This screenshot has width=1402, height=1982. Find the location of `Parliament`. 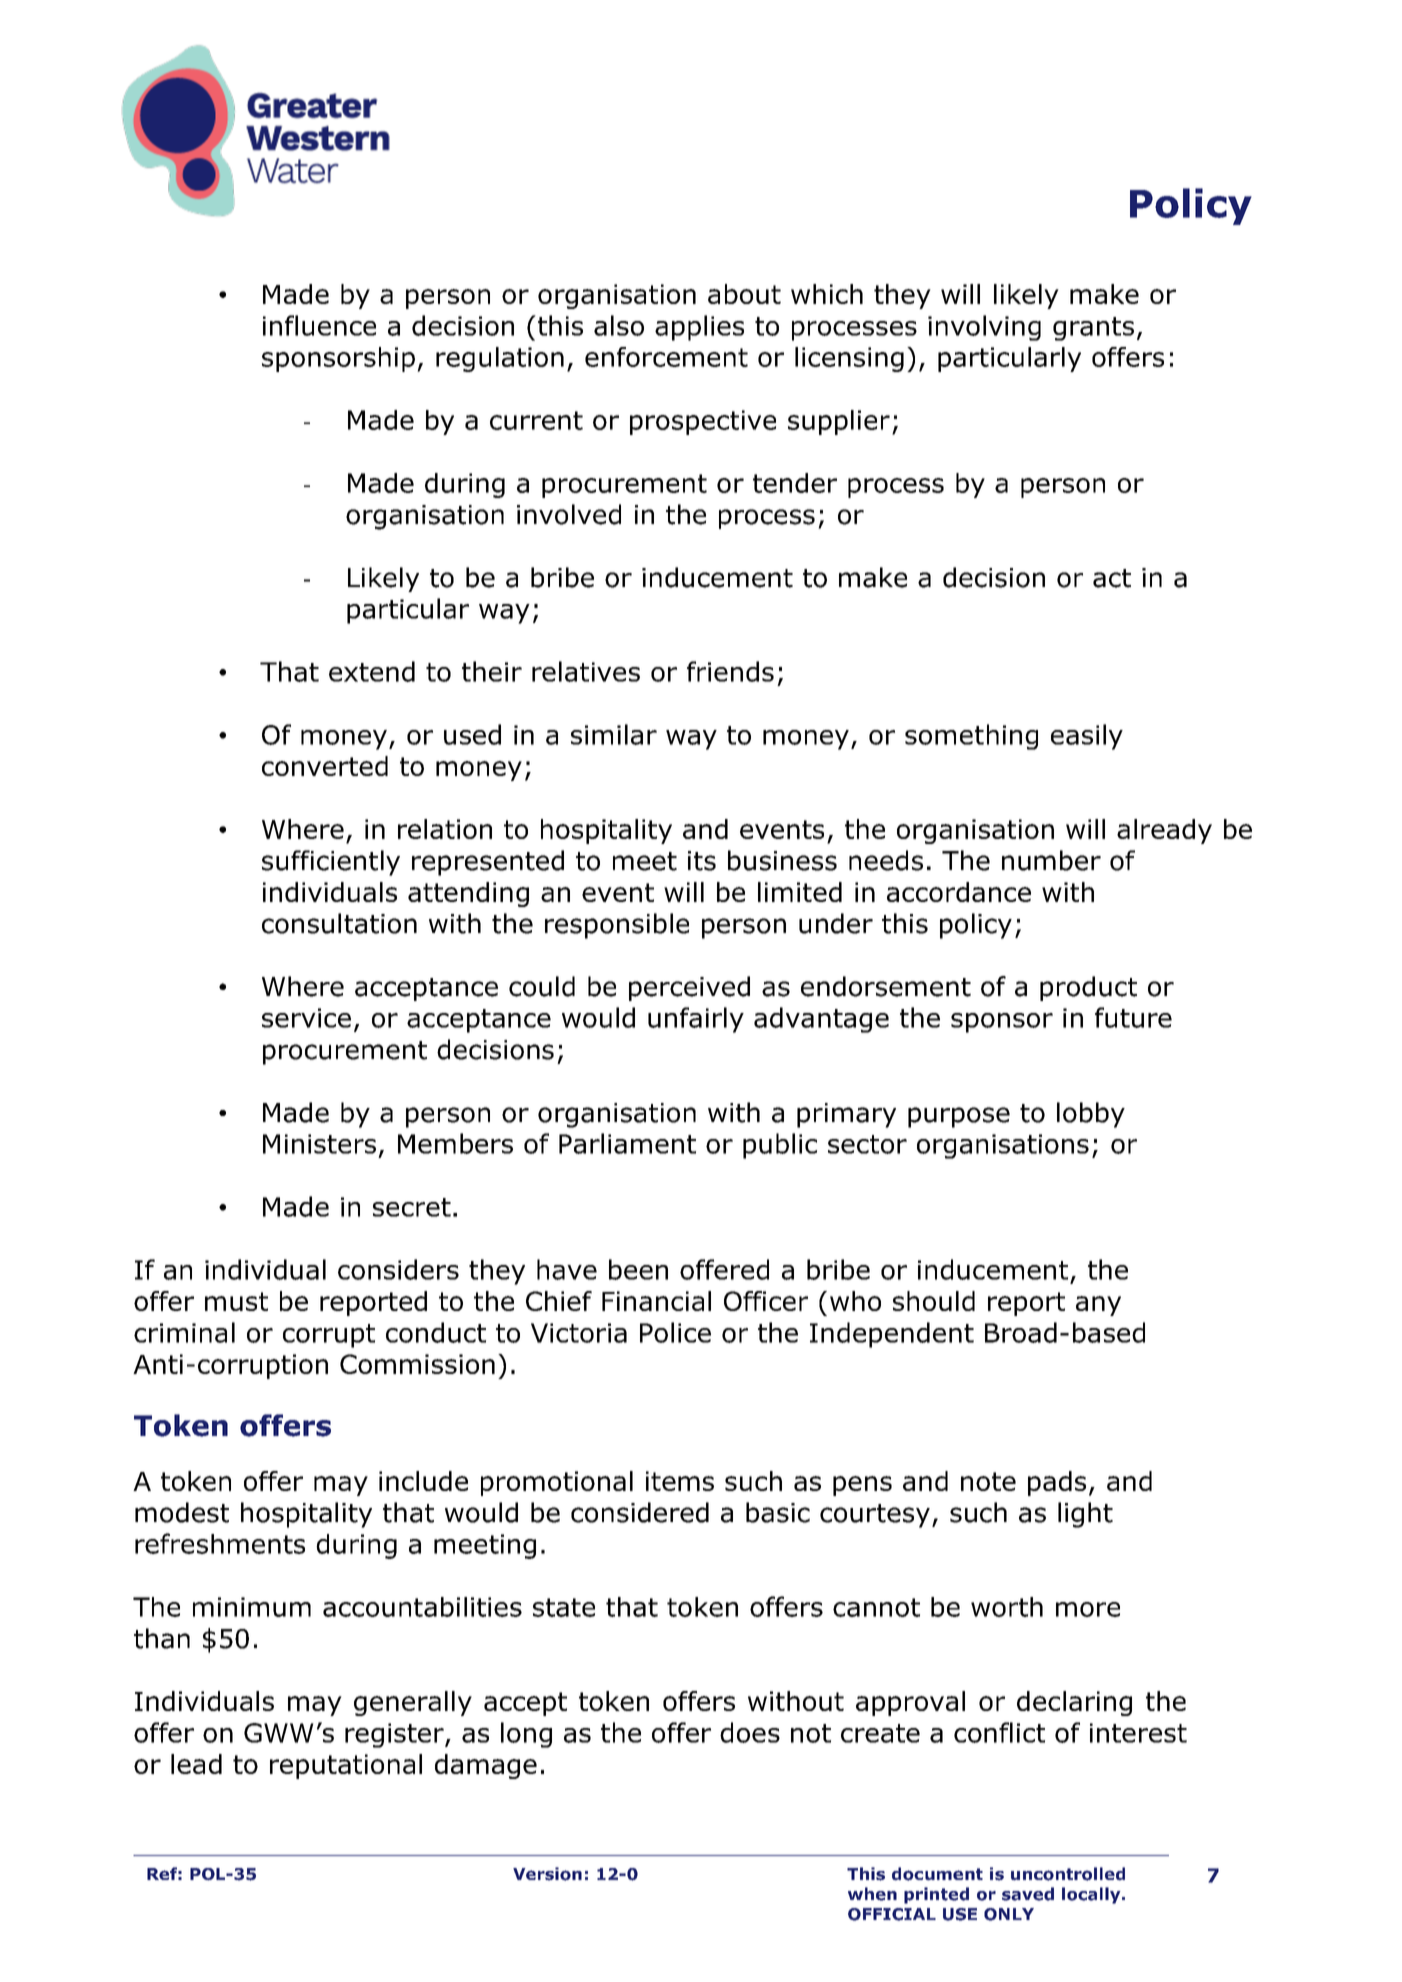

Parliament is located at coordinates (627, 1143).
